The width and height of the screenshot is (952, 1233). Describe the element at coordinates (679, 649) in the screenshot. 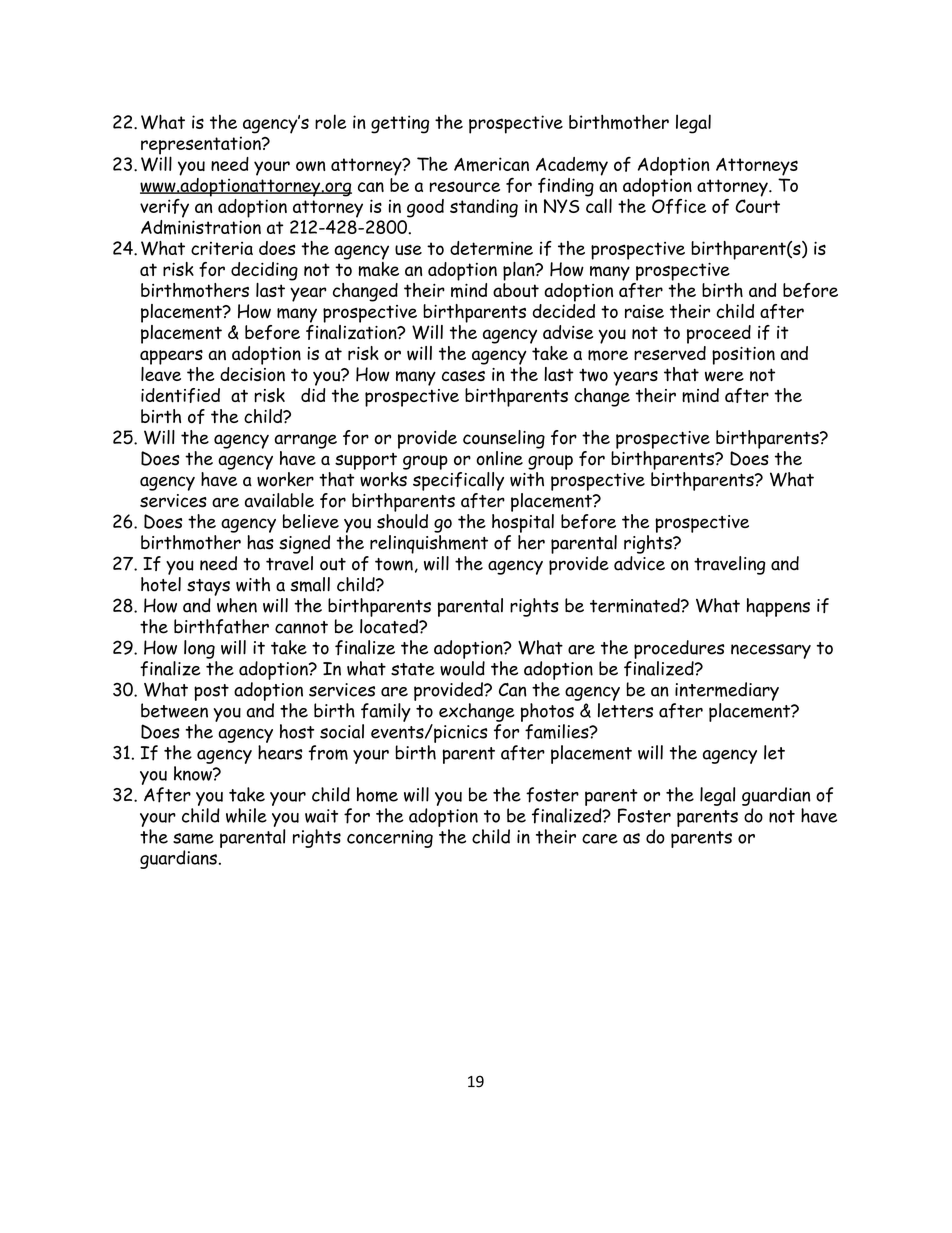

I see `procedures` at that location.
